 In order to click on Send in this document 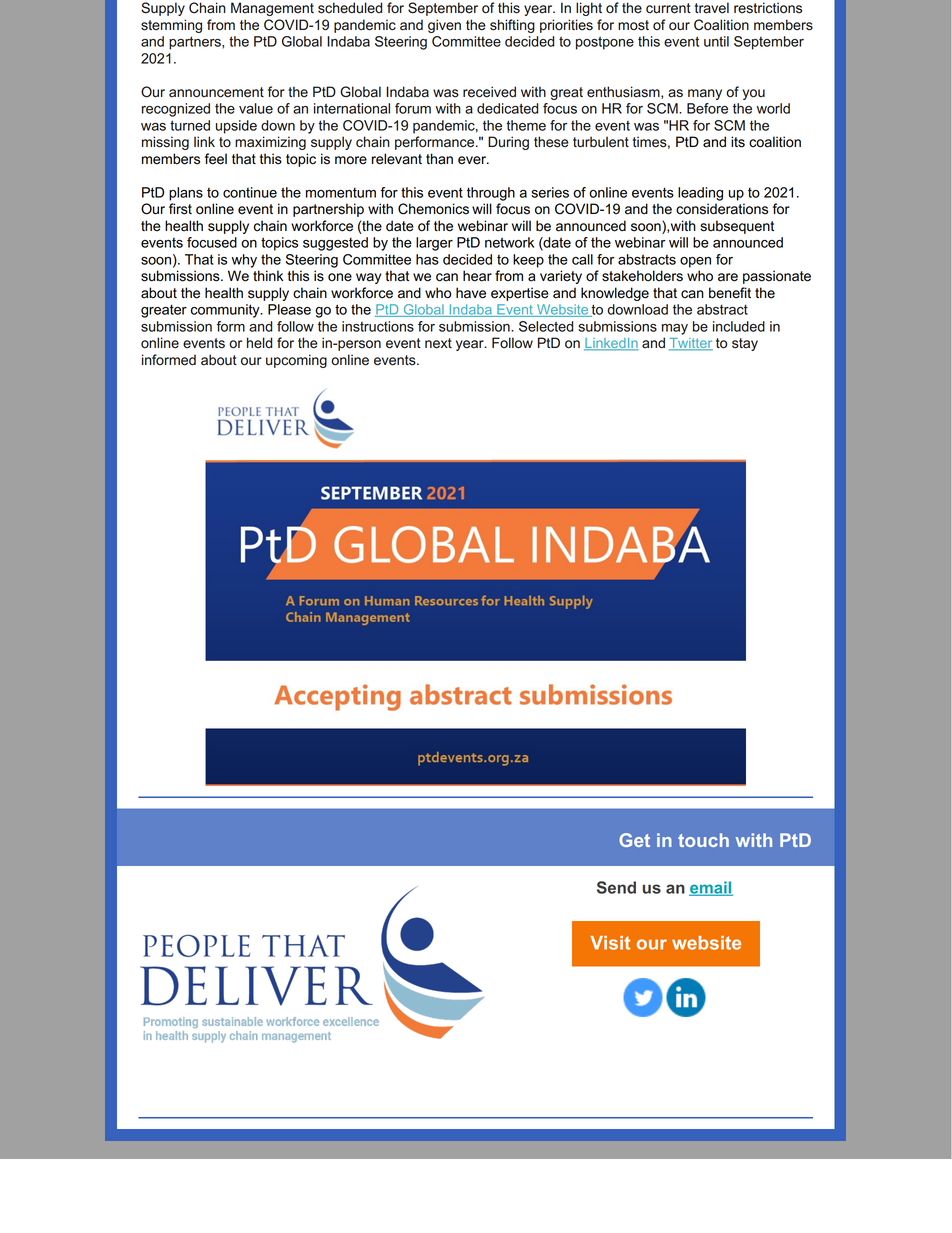, I will do `click(616, 887)`.
